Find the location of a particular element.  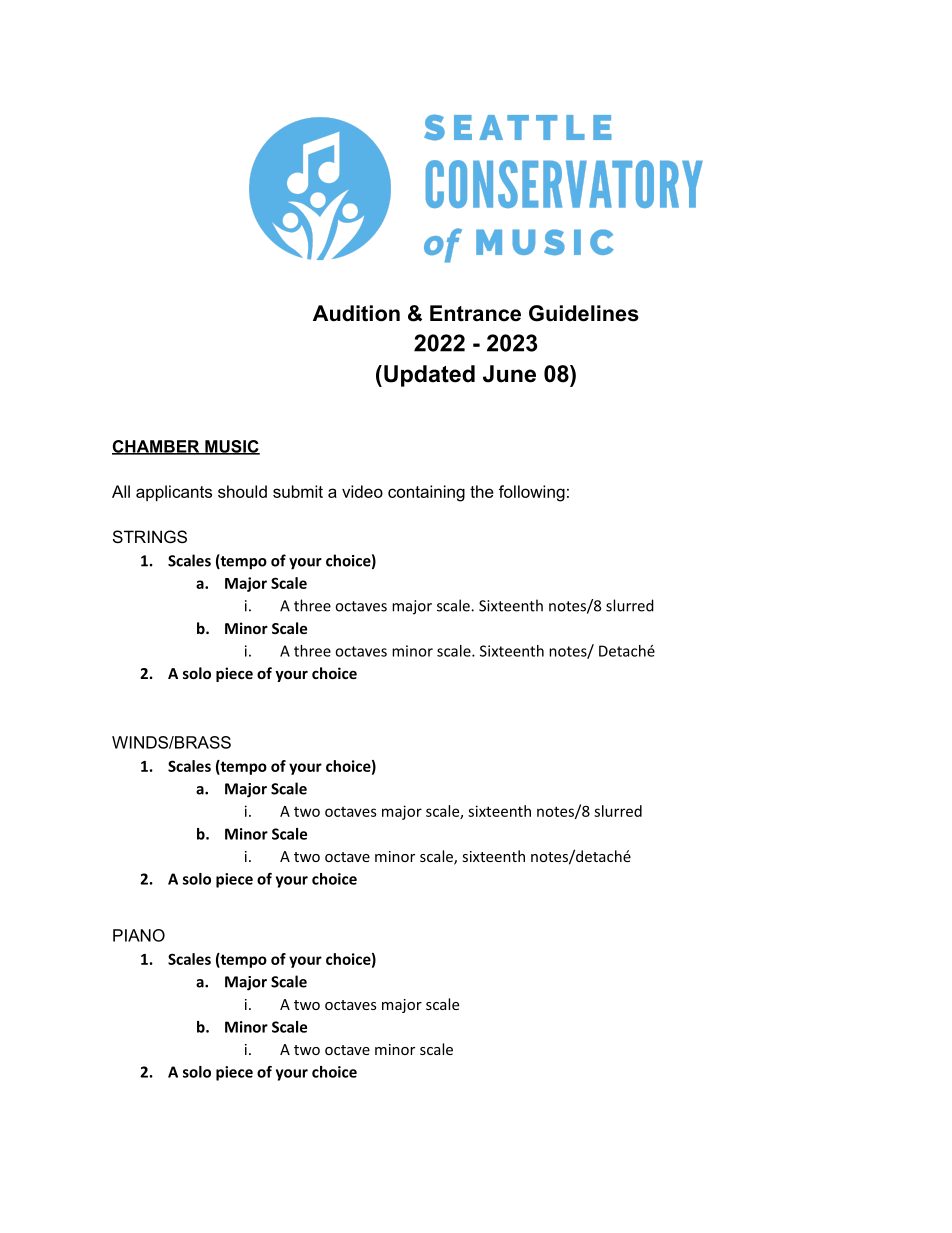

June is located at coordinates (509, 374).
